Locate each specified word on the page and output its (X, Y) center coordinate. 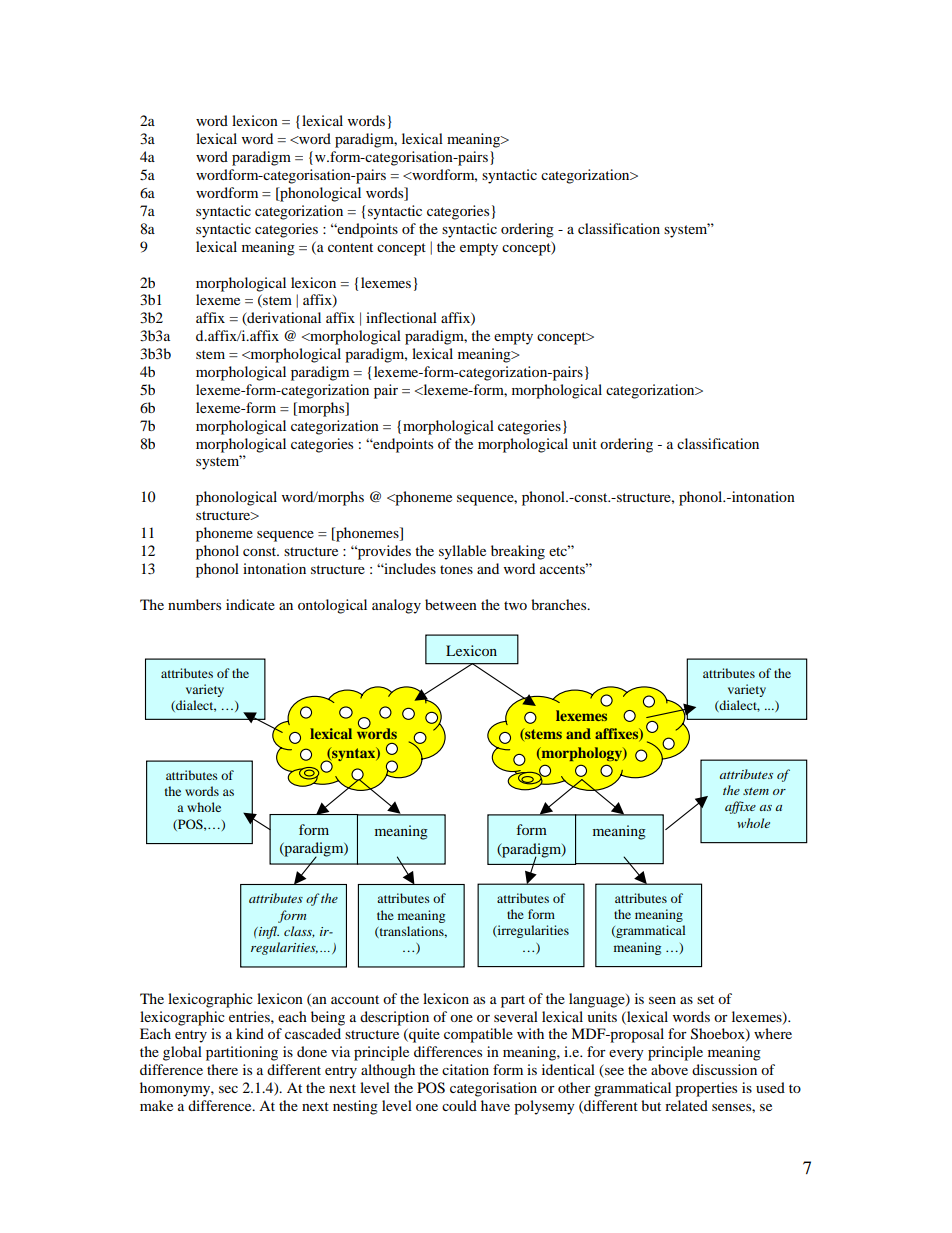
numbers (194, 604)
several (516, 1016)
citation (465, 1069)
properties (706, 1089)
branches (560, 604)
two (515, 605)
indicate (250, 604)
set (705, 999)
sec (228, 1089)
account (355, 999)
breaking (518, 552)
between (451, 604)
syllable (462, 552)
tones (456, 569)
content (350, 247)
